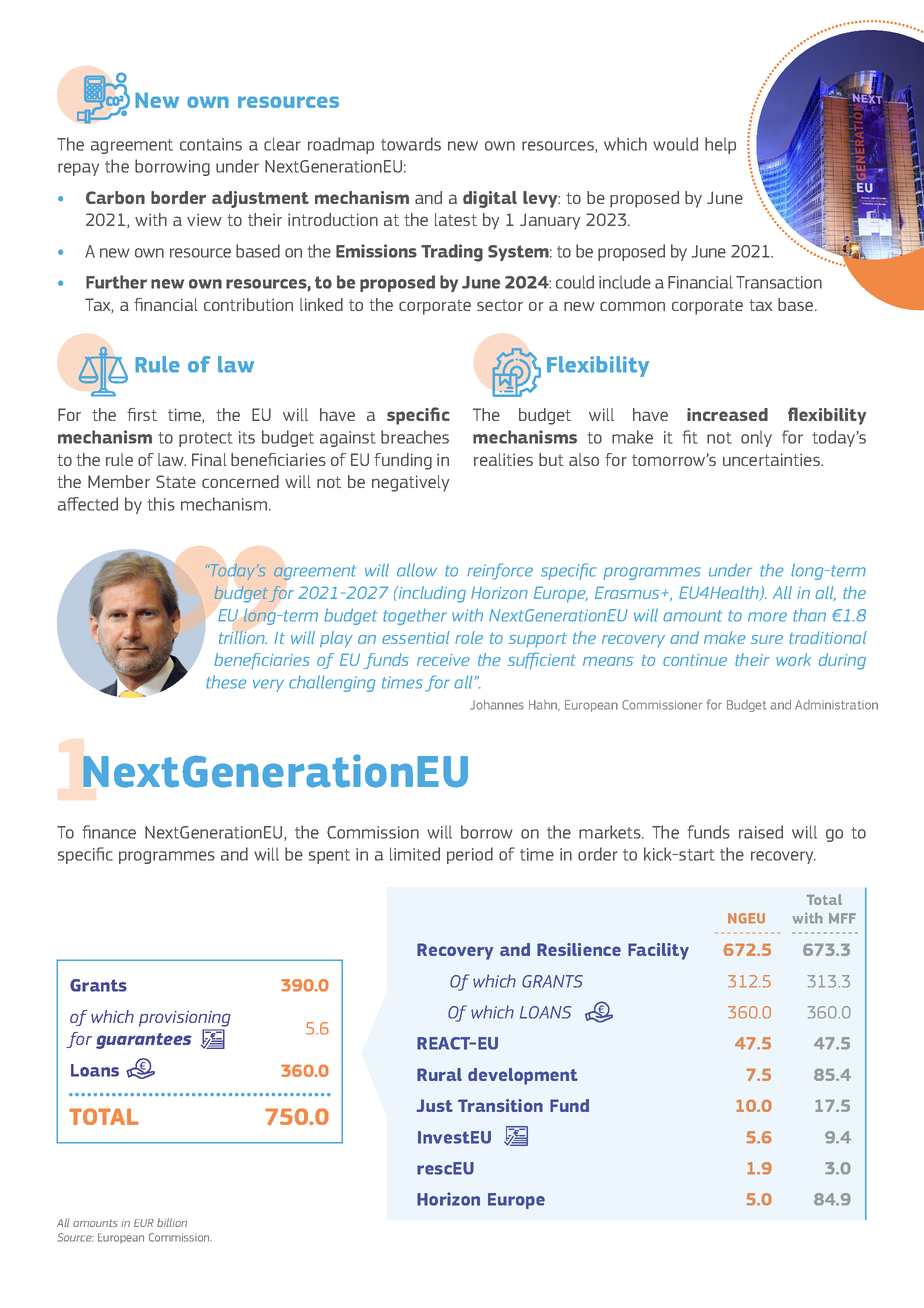 Image resolution: width=924 pixels, height=1308 pixels. What do you see at coordinates (470, 855) in the document?
I see `period` at bounding box center [470, 855].
